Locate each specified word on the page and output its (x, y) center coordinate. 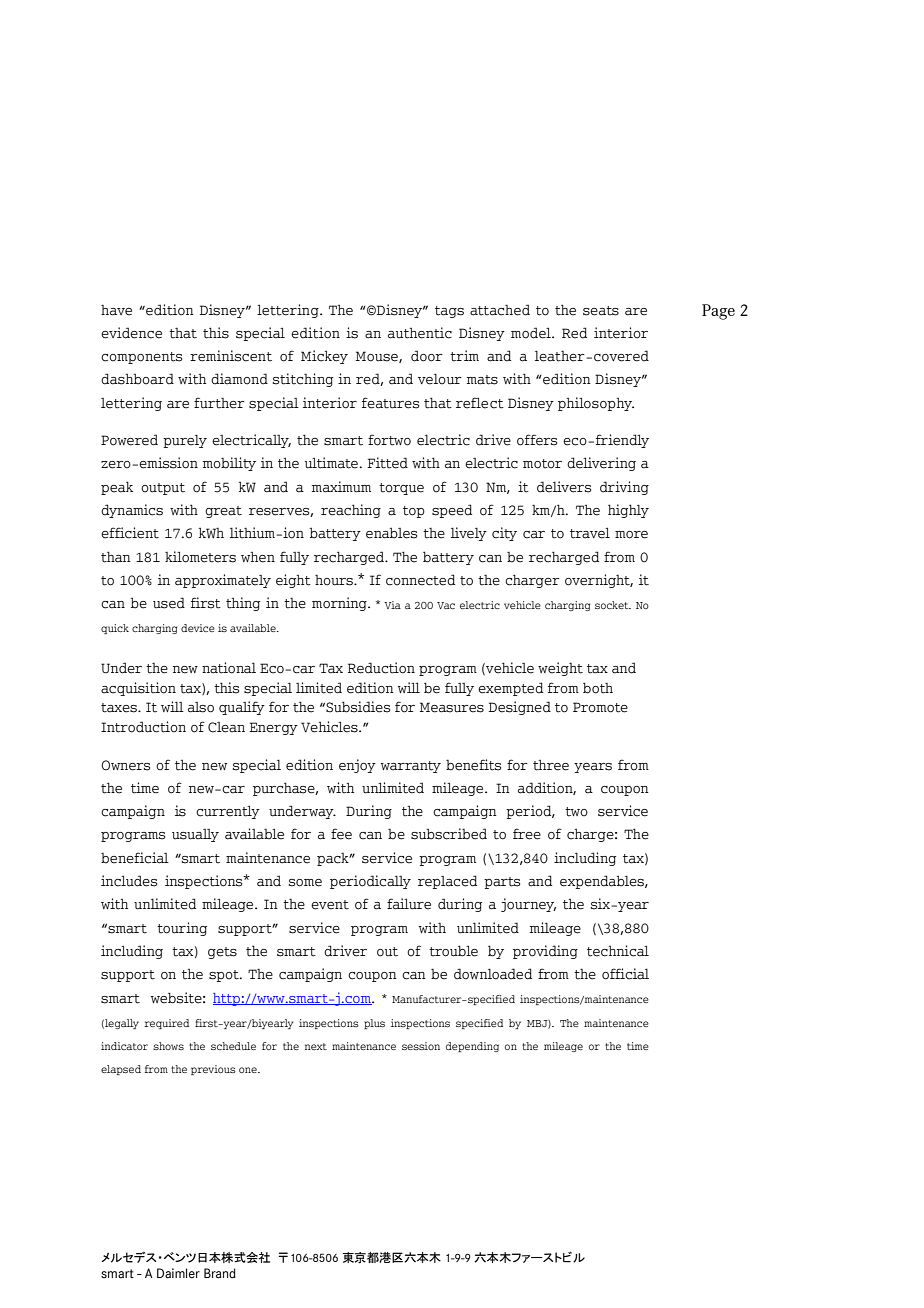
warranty (411, 767)
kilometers (200, 557)
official (625, 974)
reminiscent (231, 356)
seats (601, 311)
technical (618, 951)
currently (228, 812)
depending (472, 1047)
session (421, 1046)
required (166, 1024)
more (631, 535)
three (551, 765)
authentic (420, 333)
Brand (220, 1273)
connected (420, 580)
